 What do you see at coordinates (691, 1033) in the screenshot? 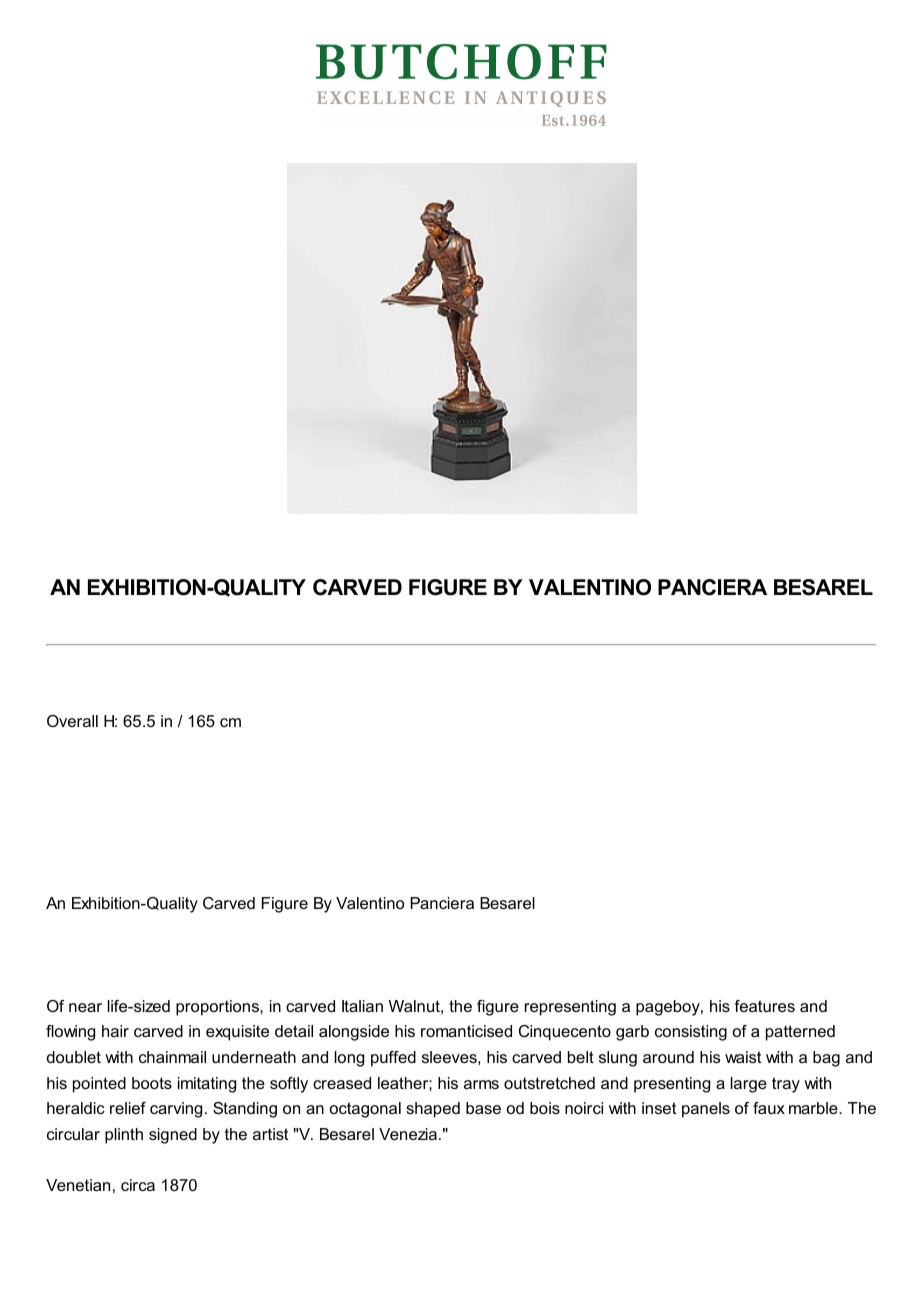
I see `consisting` at bounding box center [691, 1033].
